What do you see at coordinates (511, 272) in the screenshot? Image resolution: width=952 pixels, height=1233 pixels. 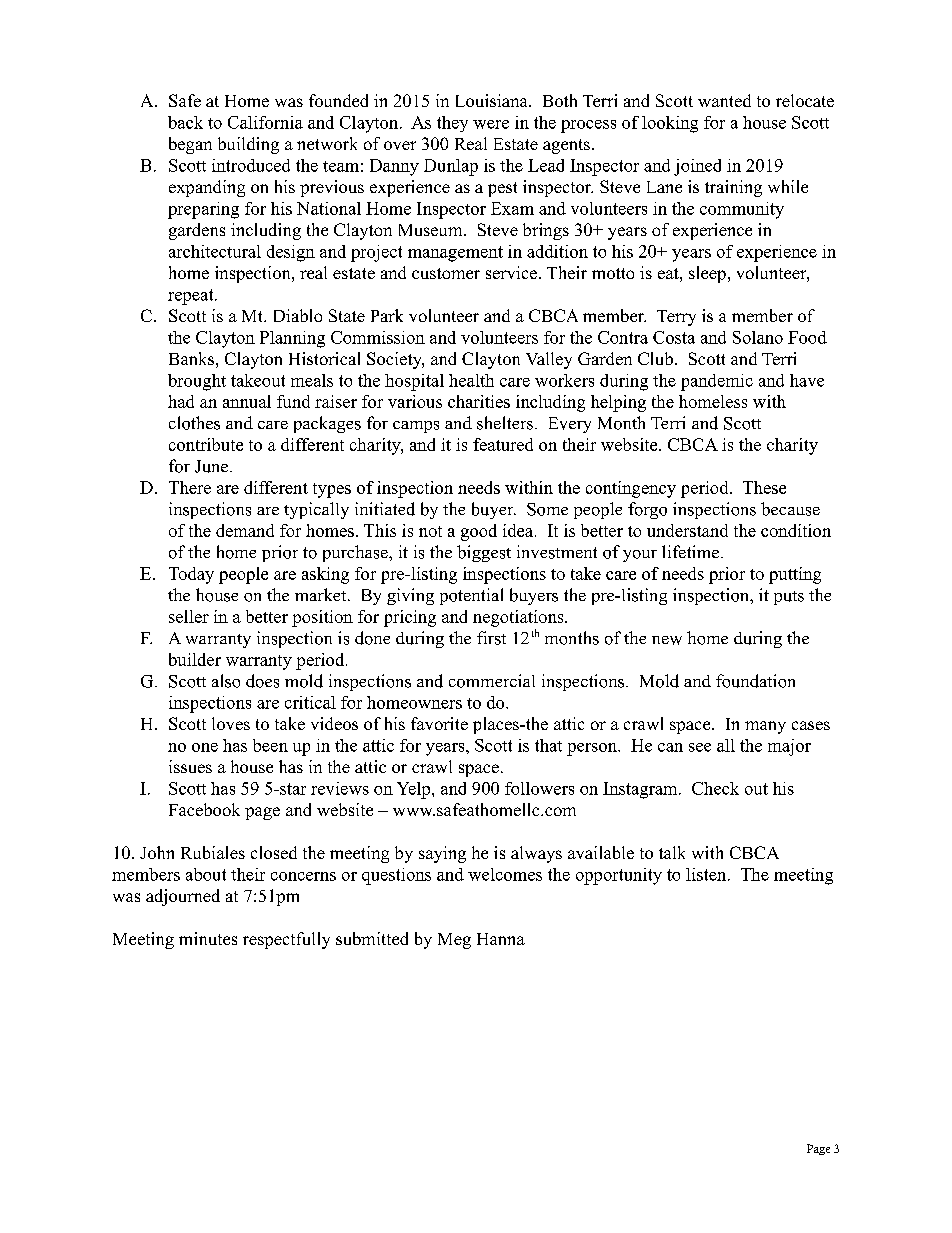 I see `service` at bounding box center [511, 272].
